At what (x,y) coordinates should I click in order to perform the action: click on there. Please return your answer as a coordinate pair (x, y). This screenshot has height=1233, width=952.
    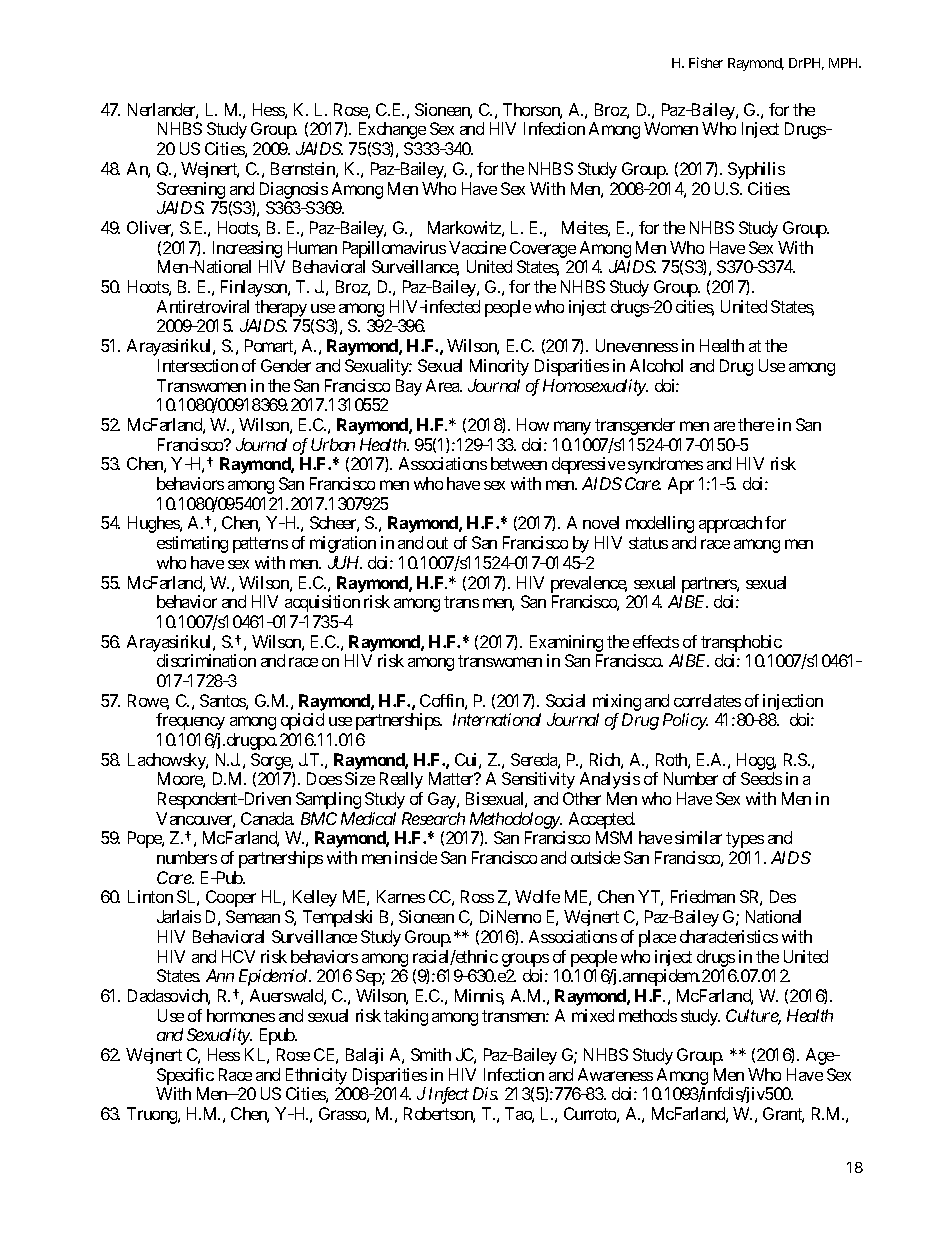
    Looking at the image, I should click on (756, 424).
